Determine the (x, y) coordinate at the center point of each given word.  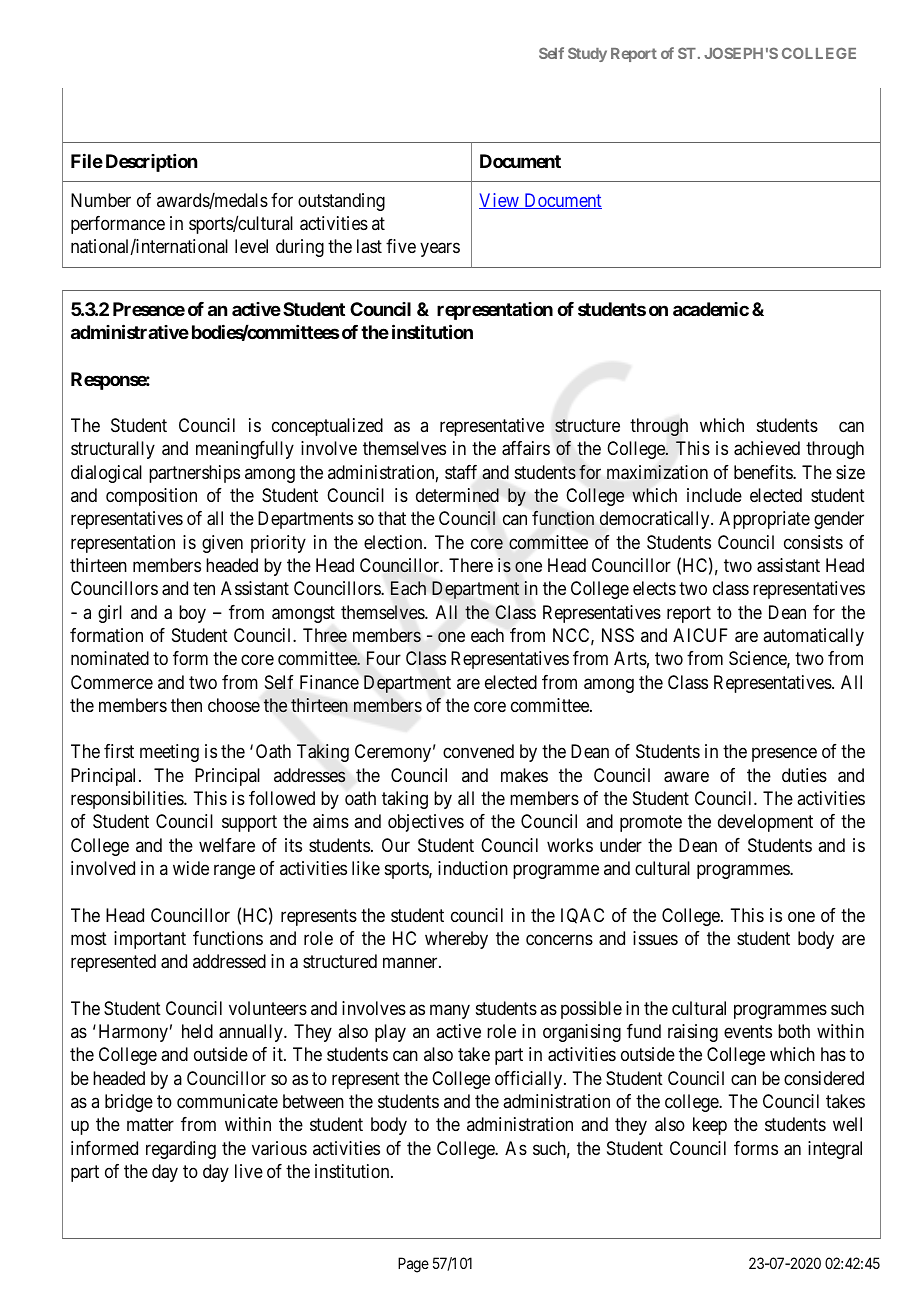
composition (151, 497)
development (765, 823)
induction (473, 868)
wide (191, 868)
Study (587, 54)
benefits (764, 472)
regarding (181, 1150)
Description (151, 163)
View (500, 201)
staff (461, 472)
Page (413, 1265)
